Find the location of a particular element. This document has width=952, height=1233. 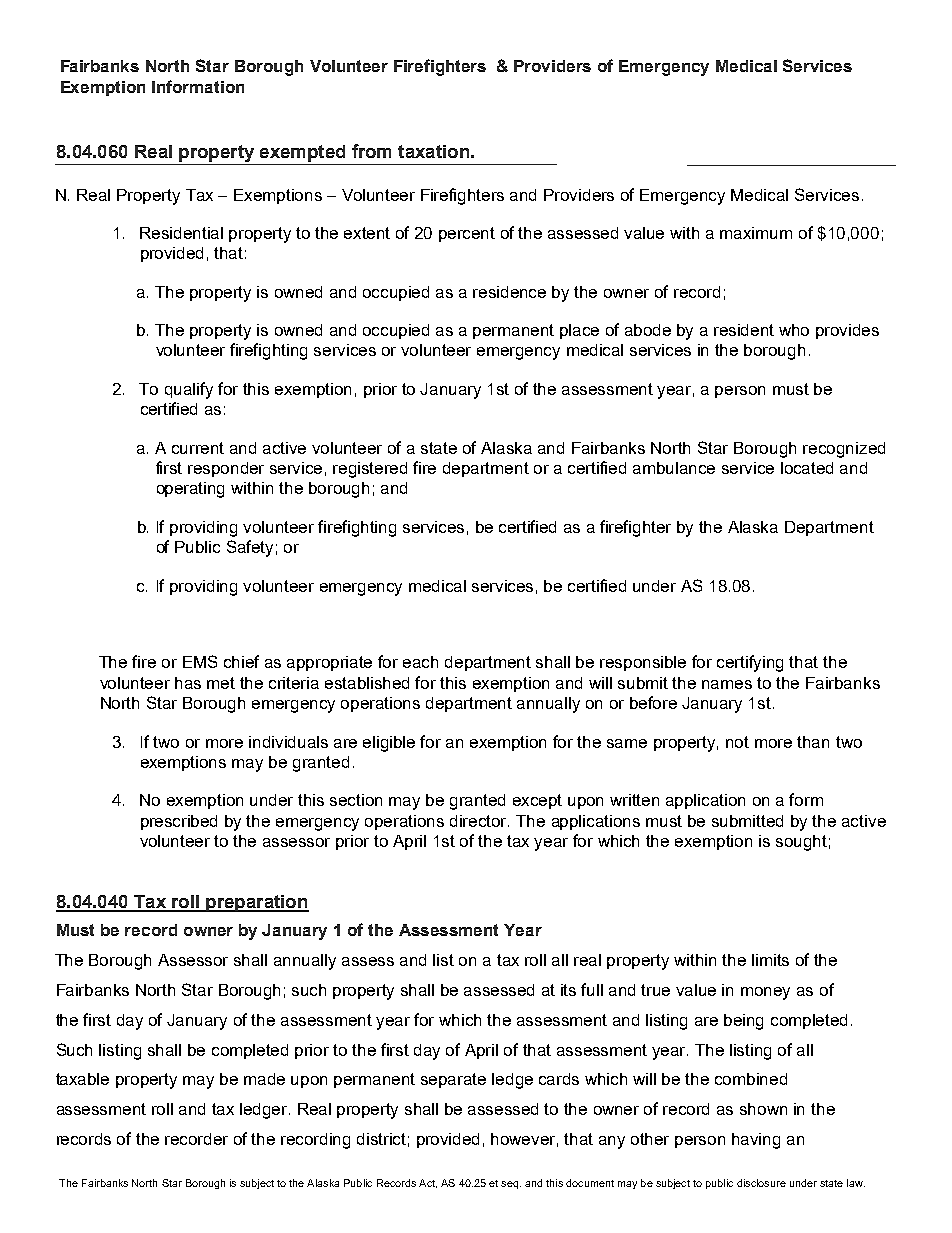

not is located at coordinates (737, 742).
